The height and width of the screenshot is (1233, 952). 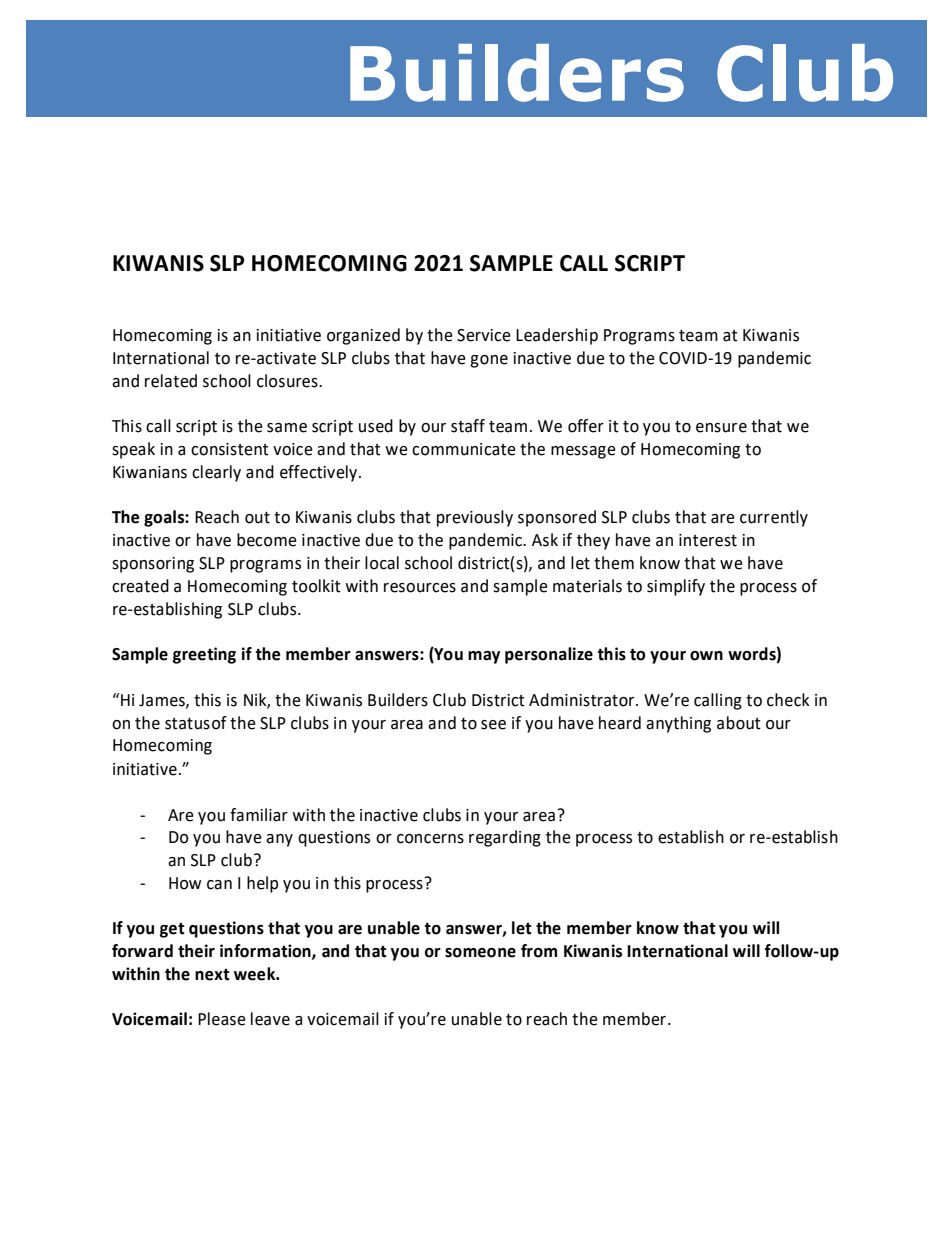 What do you see at coordinates (430, 839) in the screenshot?
I see `concerns` at bounding box center [430, 839].
